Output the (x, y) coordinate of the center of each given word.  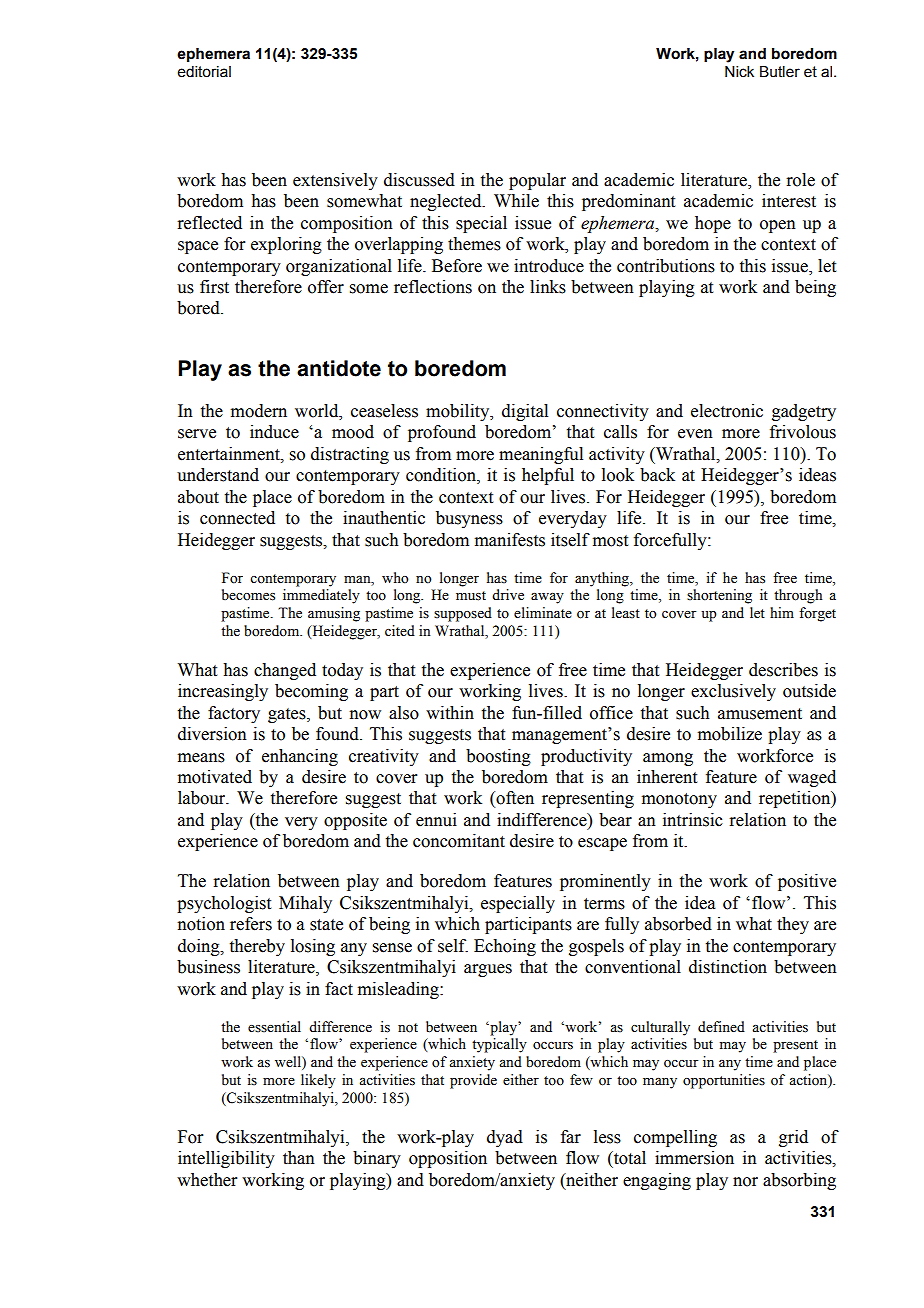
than (299, 1158)
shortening (719, 596)
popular (537, 181)
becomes (248, 595)
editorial (204, 72)
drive (508, 595)
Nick (739, 72)
